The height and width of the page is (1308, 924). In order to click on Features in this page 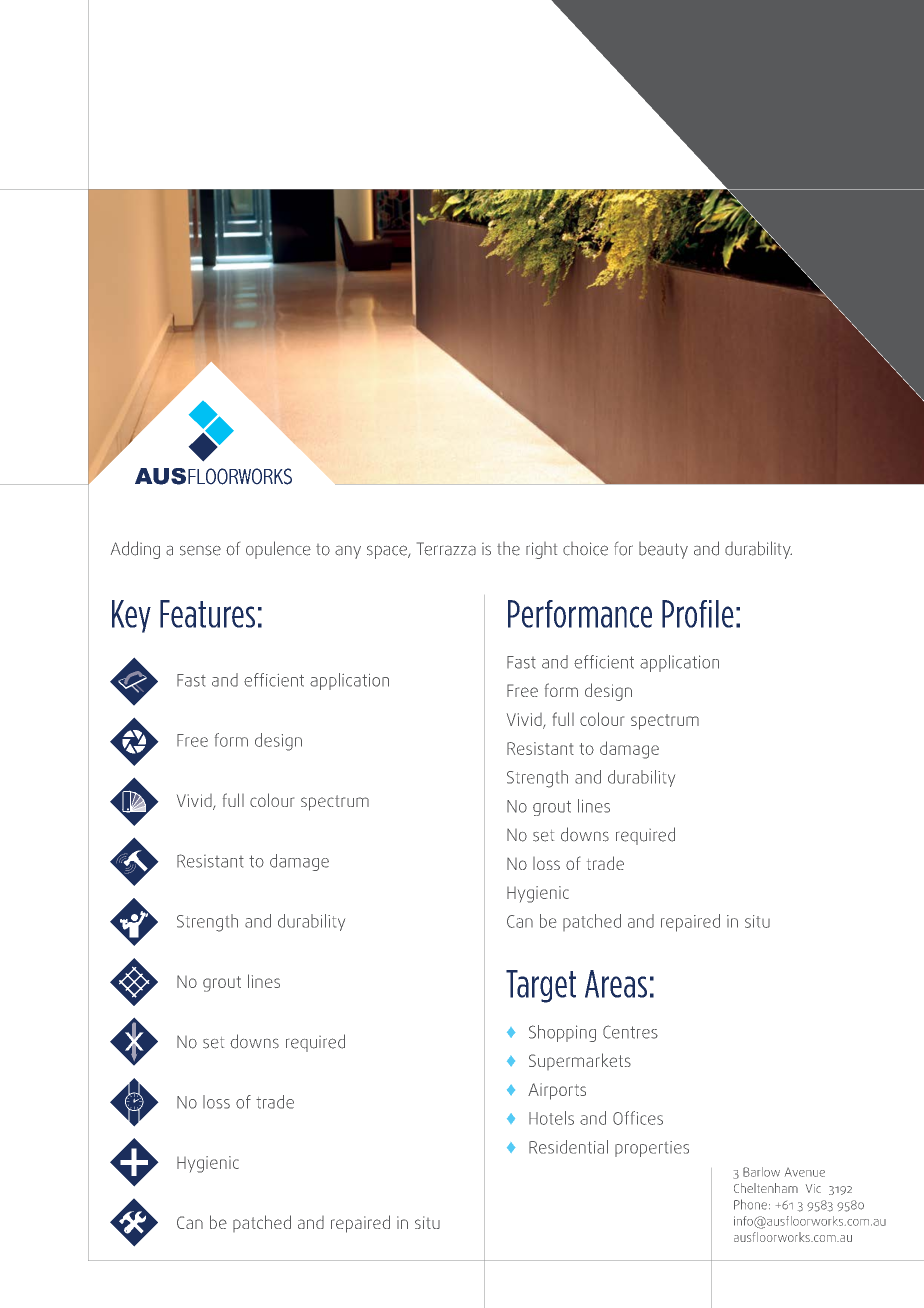, I will do `click(207, 614)`.
